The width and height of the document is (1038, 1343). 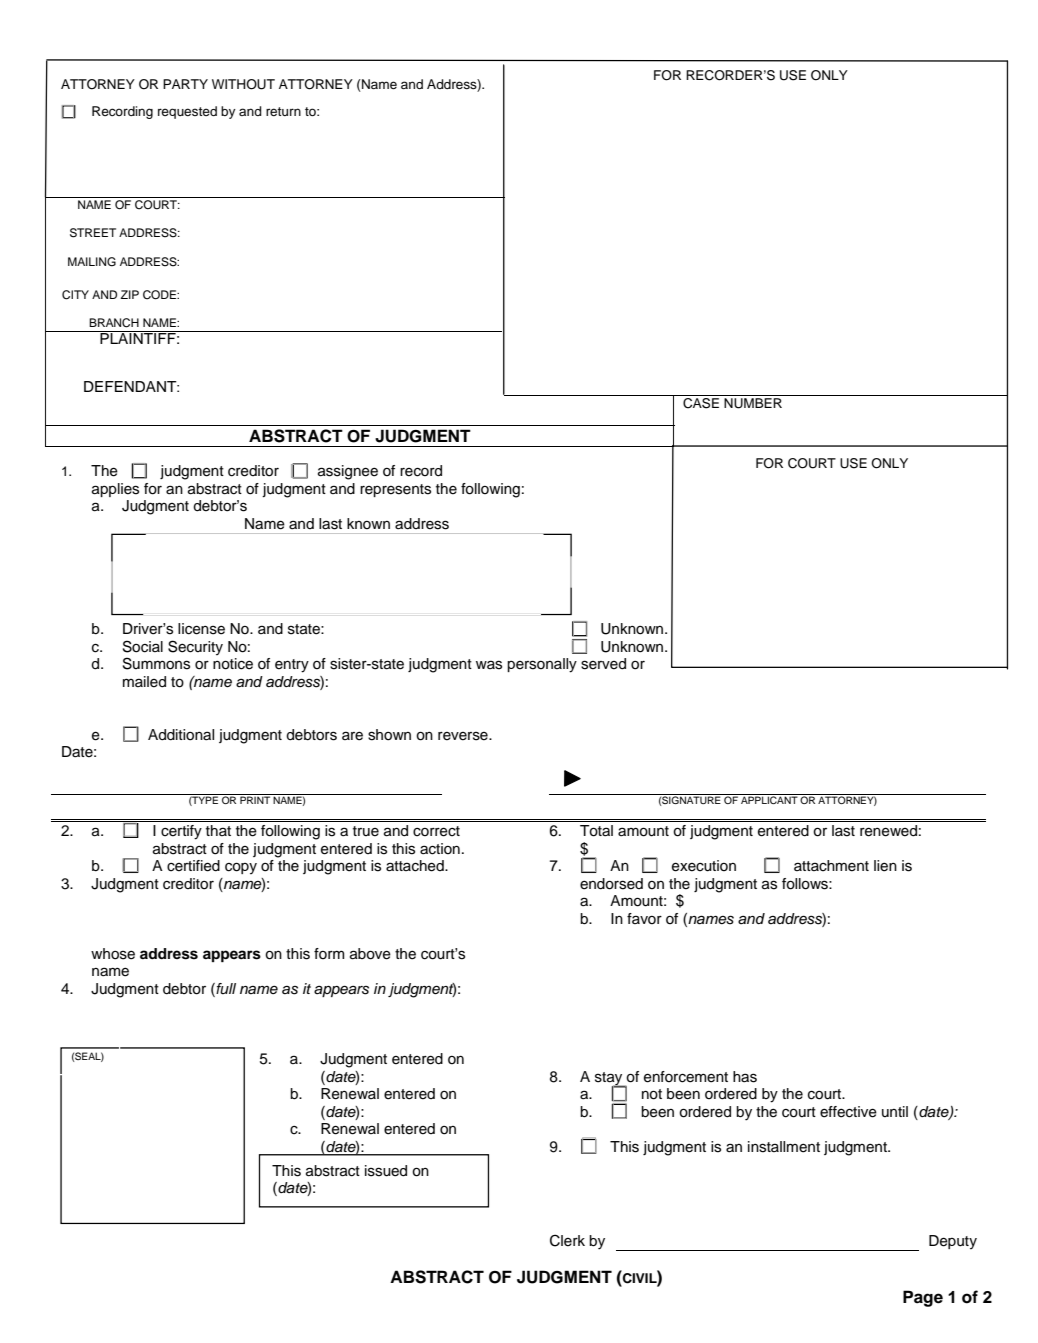 What do you see at coordinates (923, 1298) in the document?
I see `Page` at bounding box center [923, 1298].
